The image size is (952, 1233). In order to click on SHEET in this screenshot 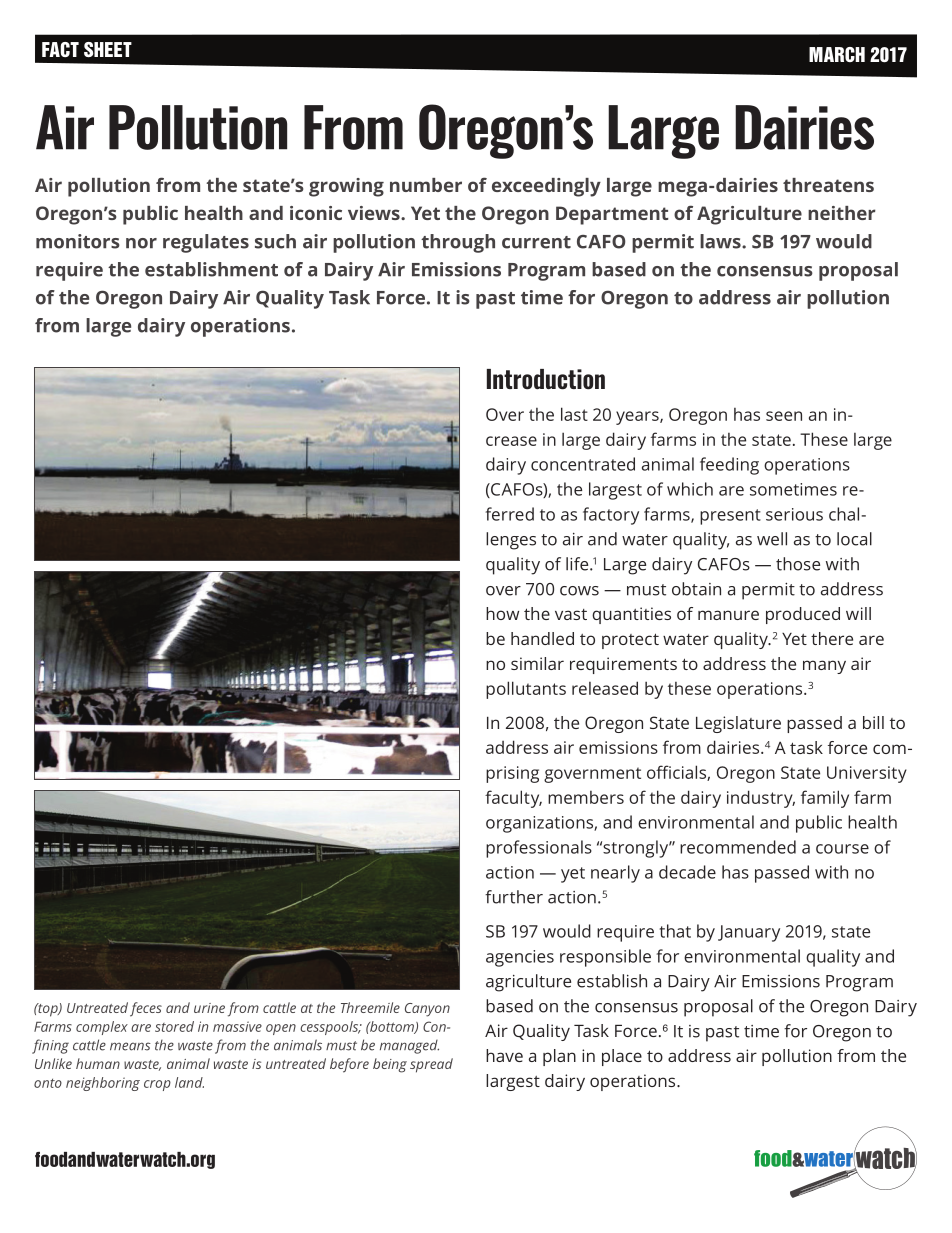, I will do `click(108, 50)`.
